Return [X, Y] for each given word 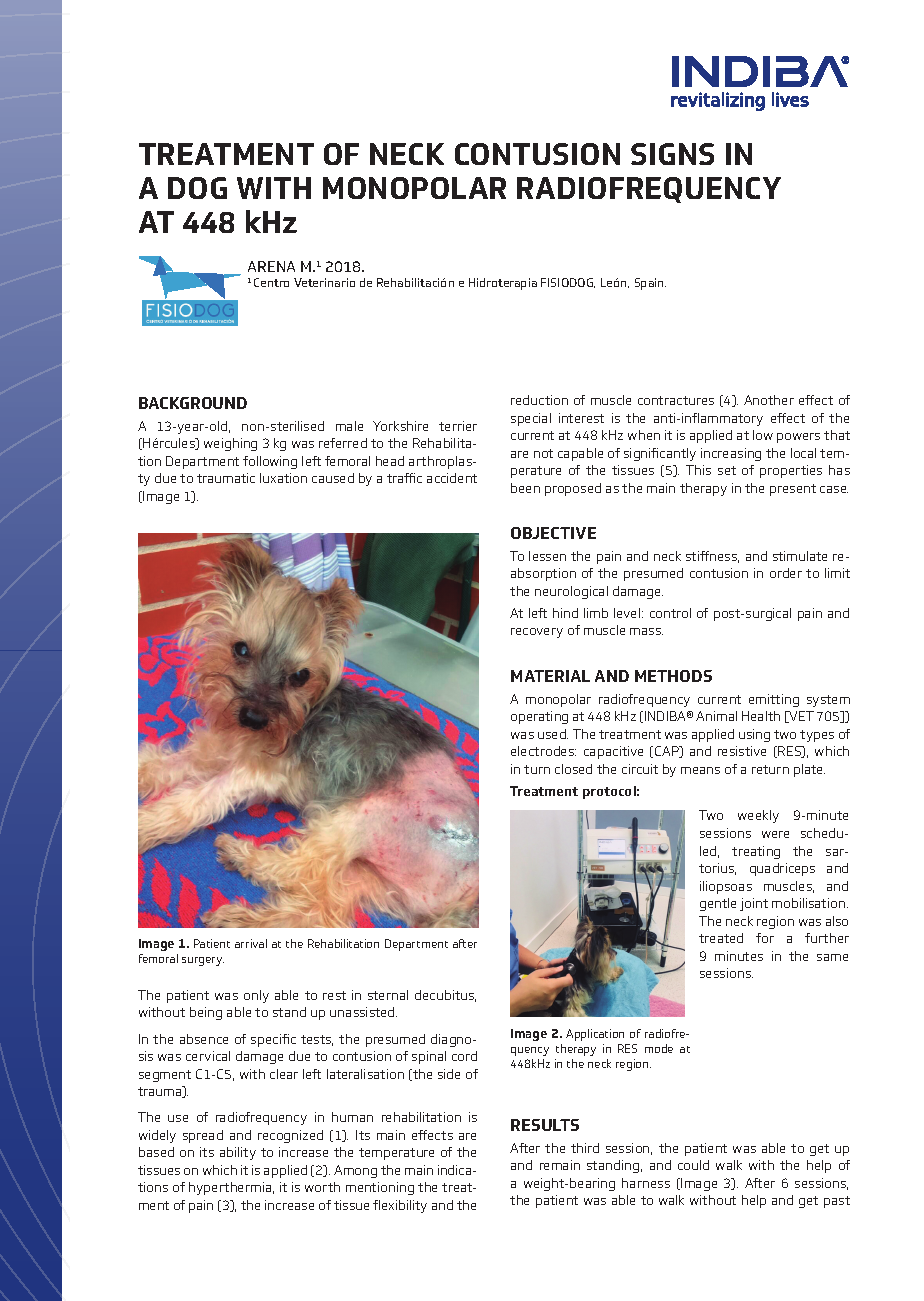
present [793, 490]
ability [238, 1153]
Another [769, 400]
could [693, 1165]
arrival [251, 943]
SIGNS [672, 154]
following [270, 462]
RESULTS [545, 1125]
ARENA [271, 266]
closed [573, 769]
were [775, 834]
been [525, 488]
